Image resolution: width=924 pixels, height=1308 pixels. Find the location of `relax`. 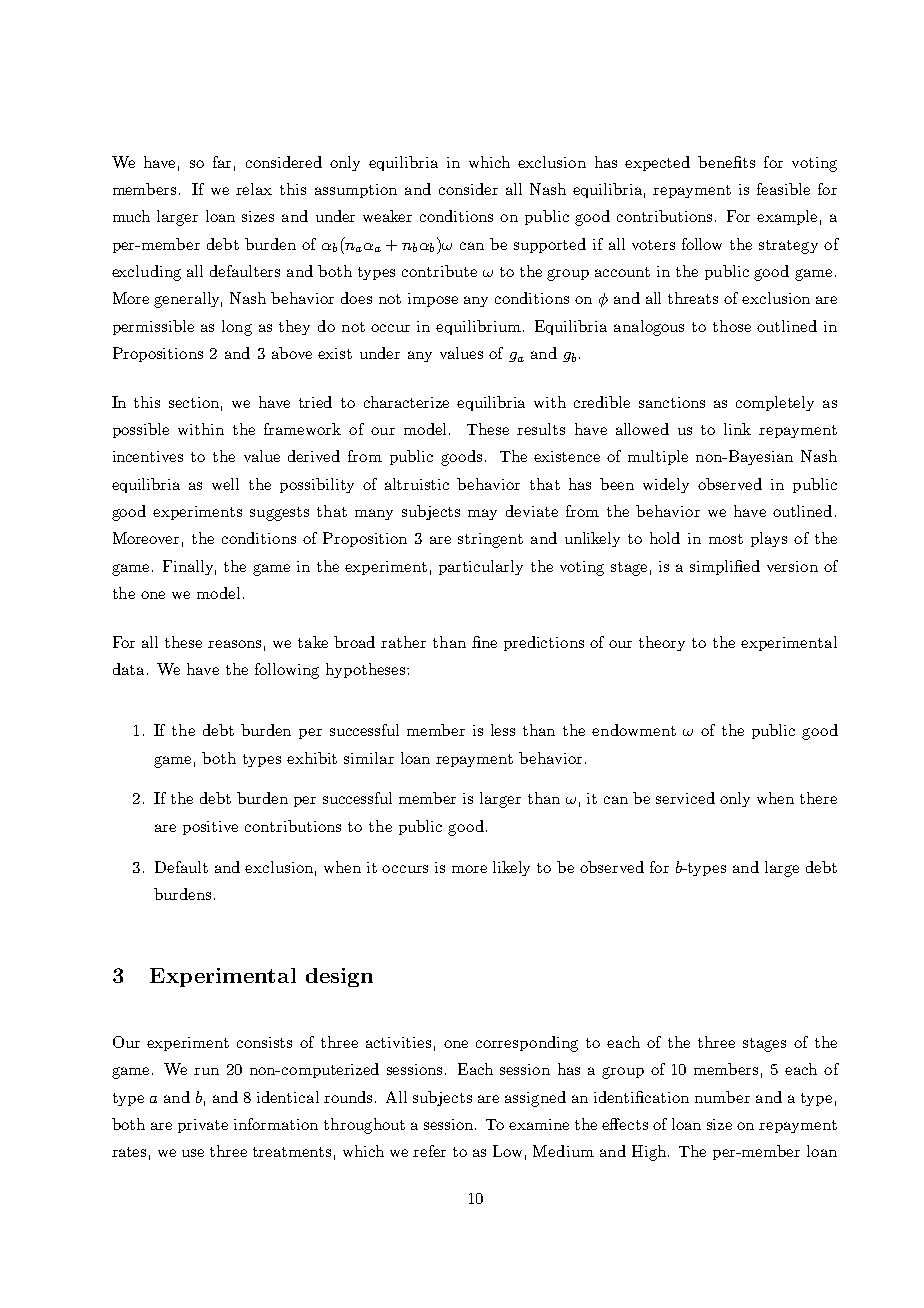

relax is located at coordinates (254, 189).
